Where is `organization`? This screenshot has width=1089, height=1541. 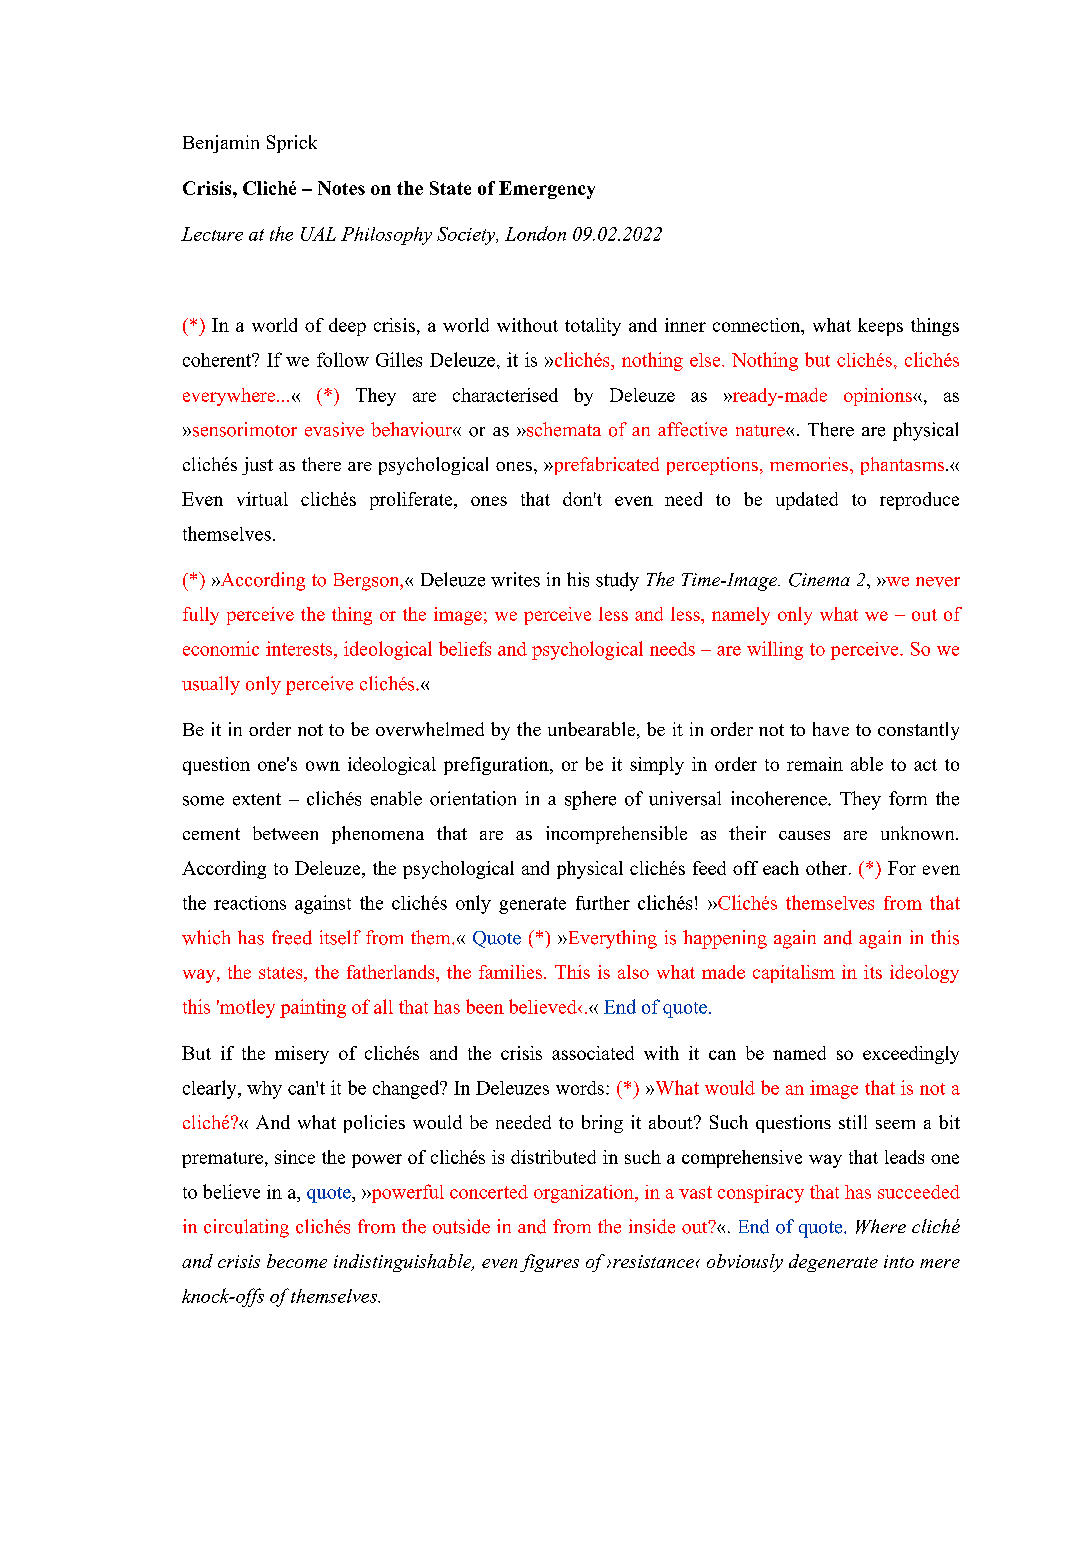 organization is located at coordinates (585, 1194).
